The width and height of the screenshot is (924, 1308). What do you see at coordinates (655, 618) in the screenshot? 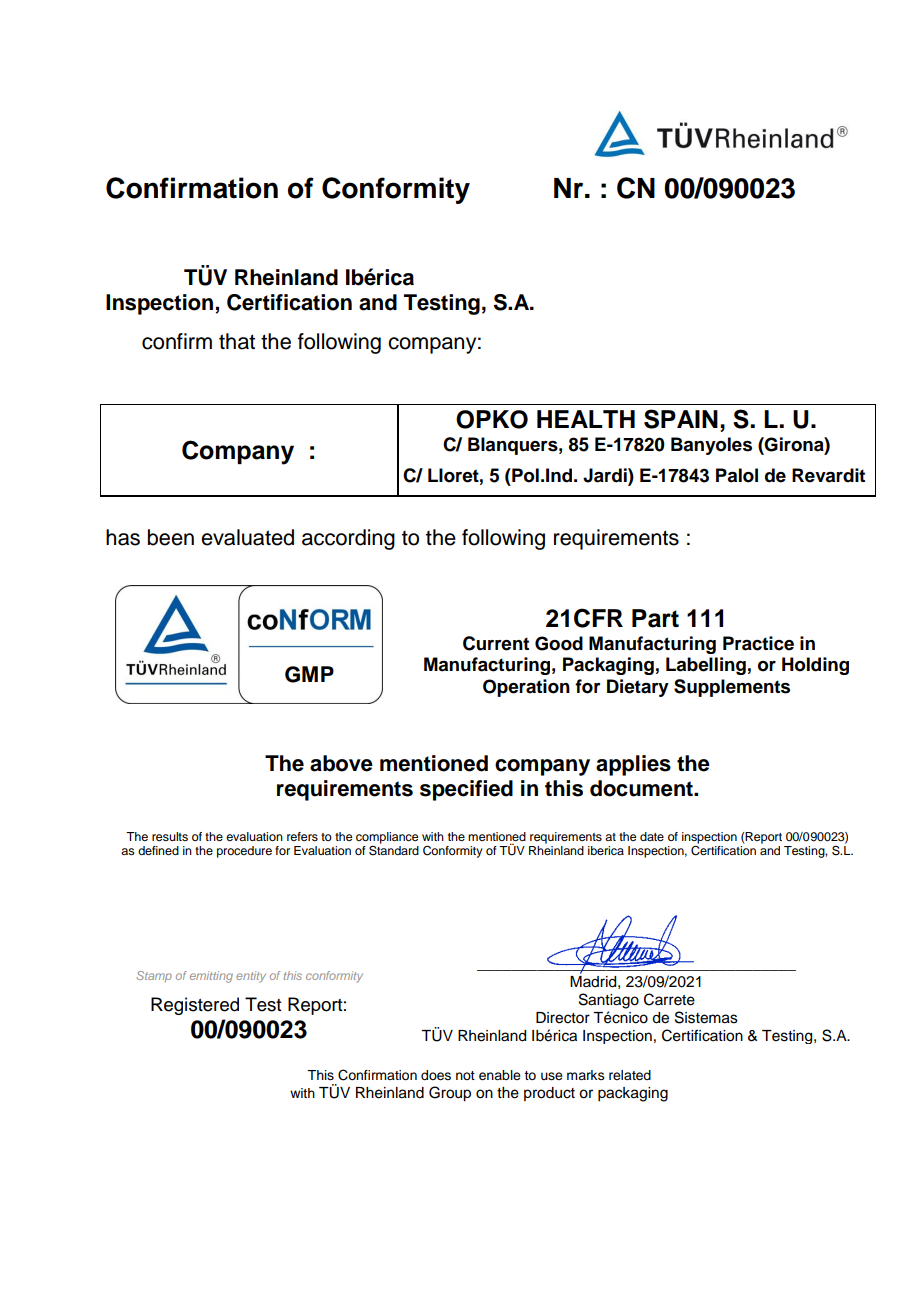
I see `Part` at bounding box center [655, 618].
